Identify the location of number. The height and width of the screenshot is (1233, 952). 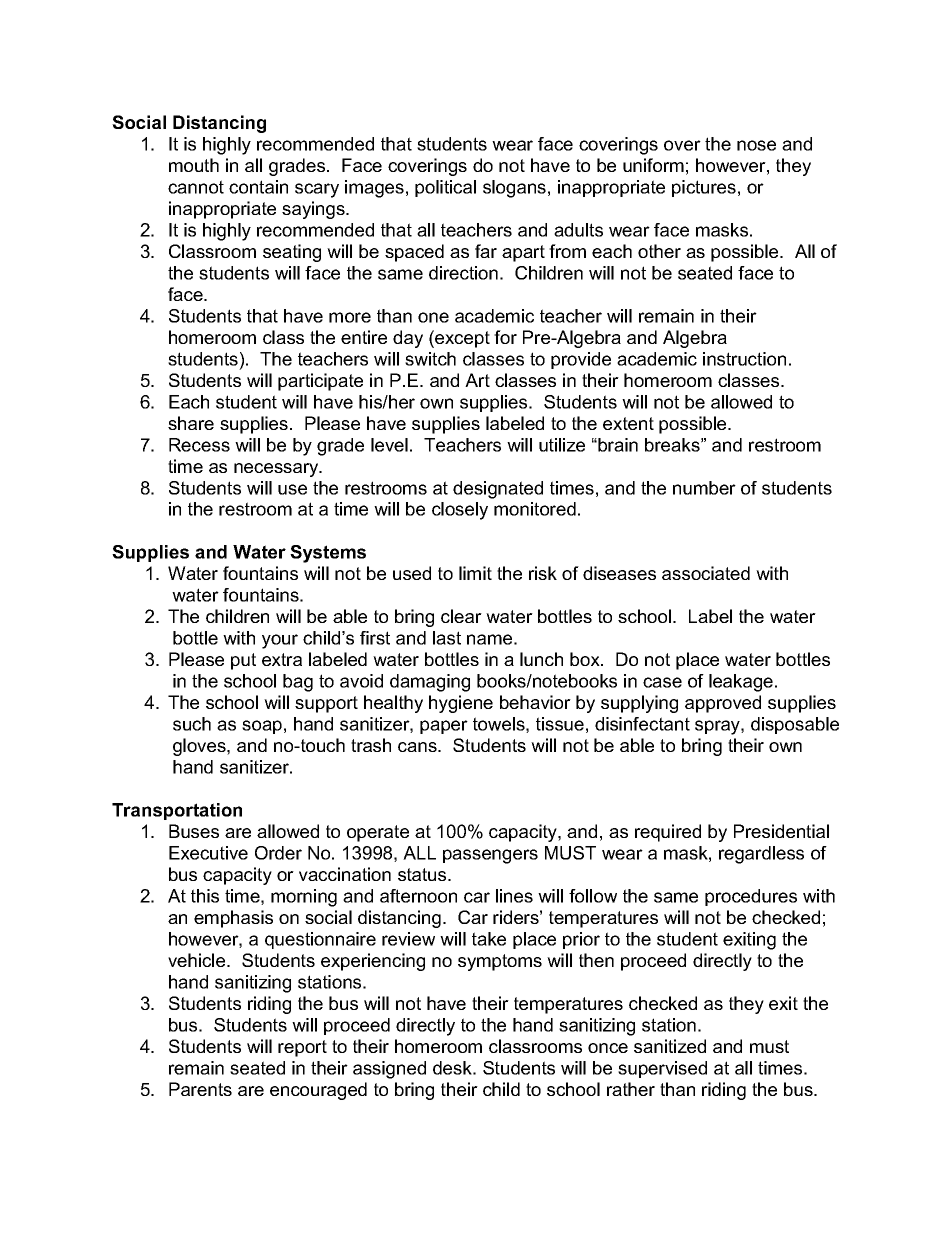
(704, 488).
